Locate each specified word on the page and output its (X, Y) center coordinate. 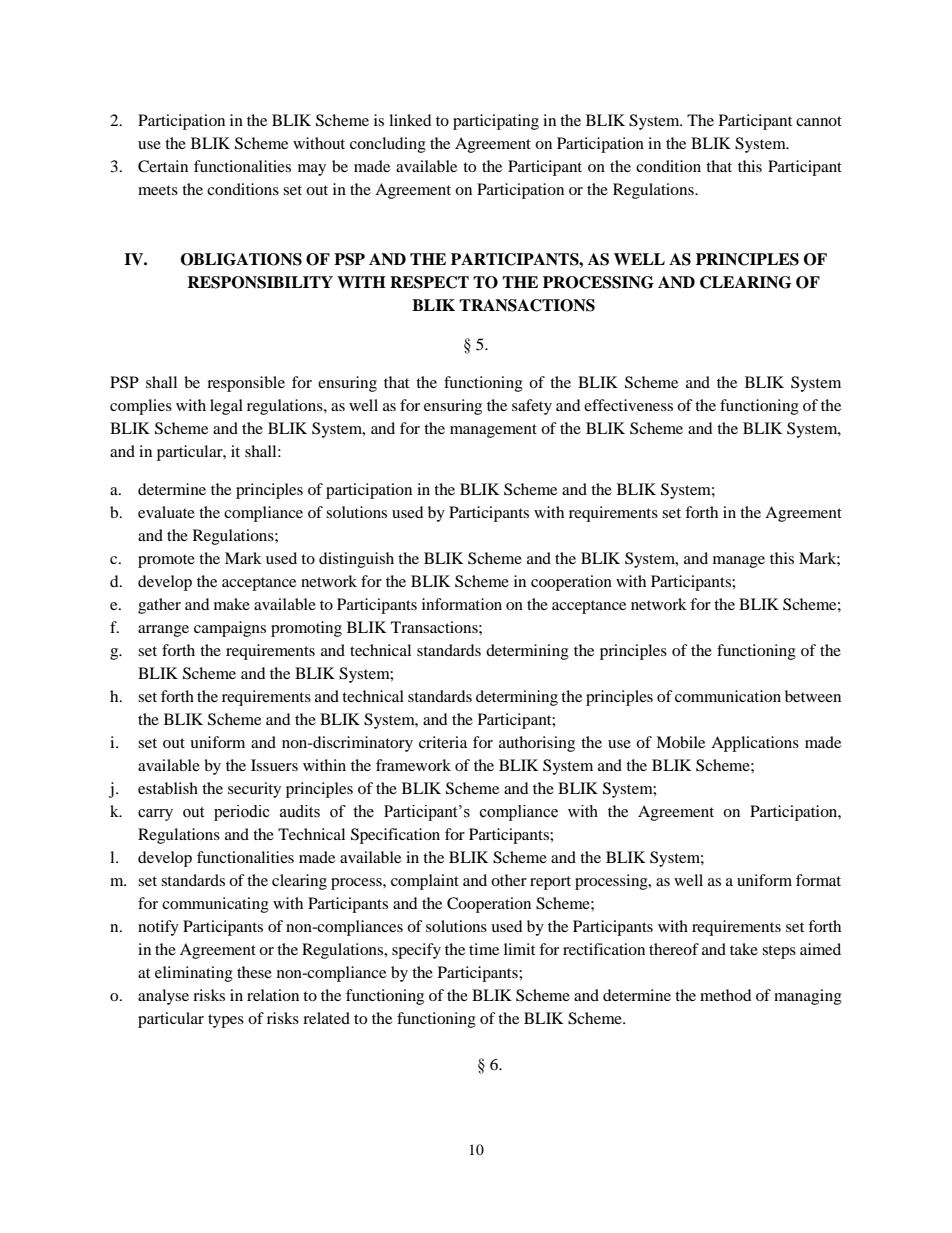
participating (496, 122)
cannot (819, 121)
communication (728, 696)
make (232, 604)
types (226, 1021)
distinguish (356, 560)
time (484, 949)
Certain (163, 166)
